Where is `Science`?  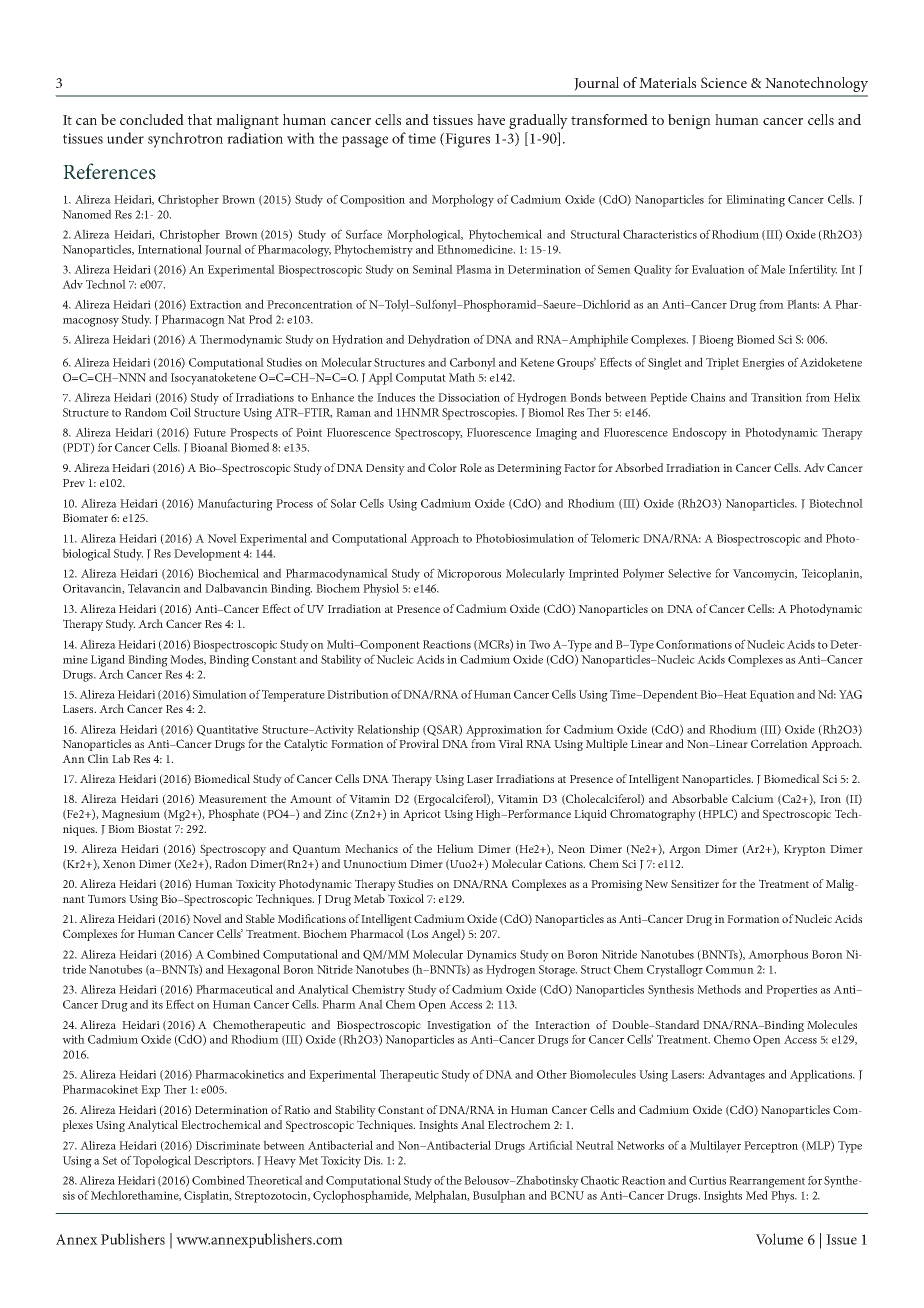 Science is located at coordinates (724, 82).
